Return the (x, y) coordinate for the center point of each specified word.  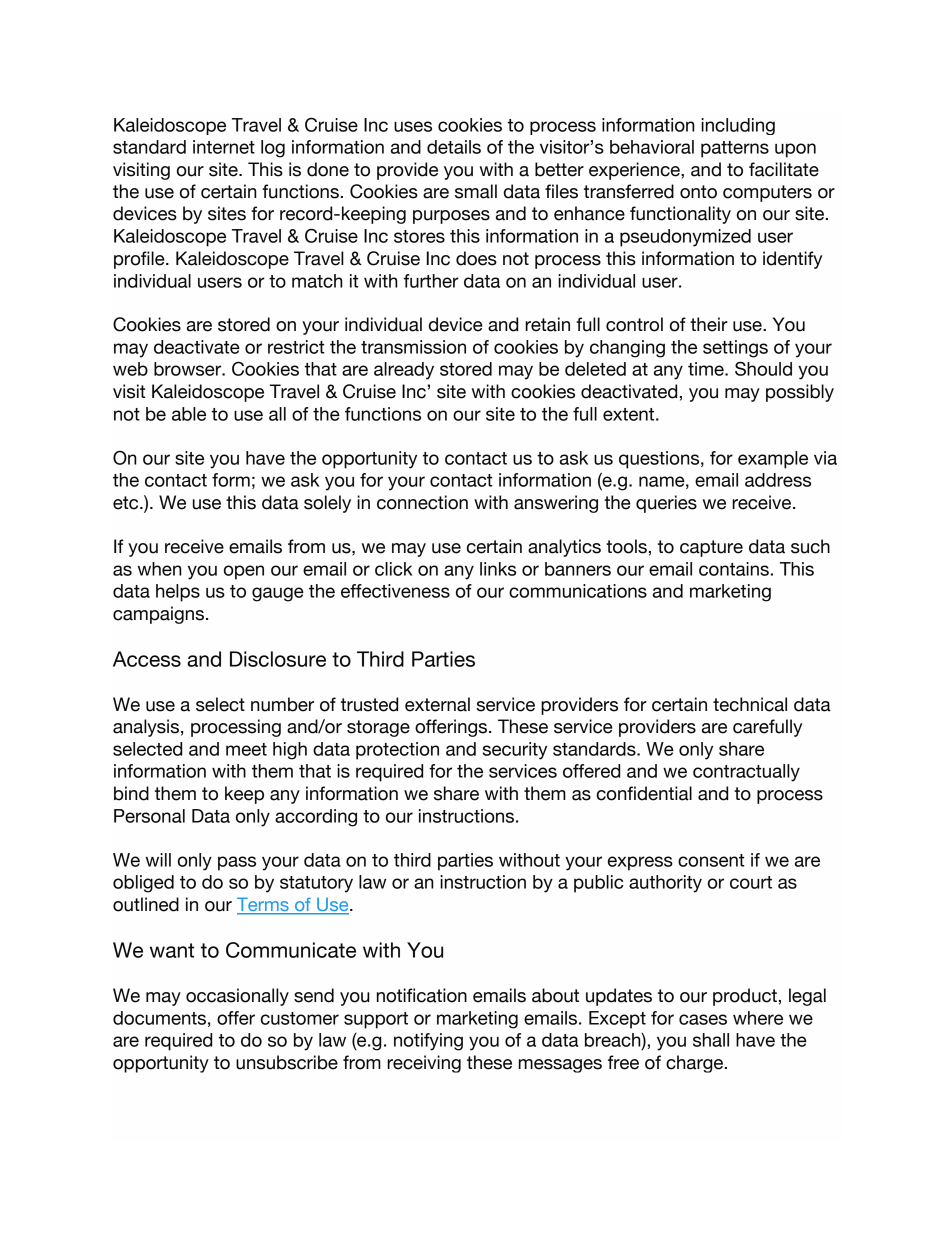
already (404, 371)
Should (763, 368)
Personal (149, 816)
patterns (735, 149)
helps (178, 593)
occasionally (237, 997)
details (454, 147)
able (189, 414)
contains (734, 569)
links (498, 569)
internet (224, 147)
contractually (746, 773)
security (515, 751)
